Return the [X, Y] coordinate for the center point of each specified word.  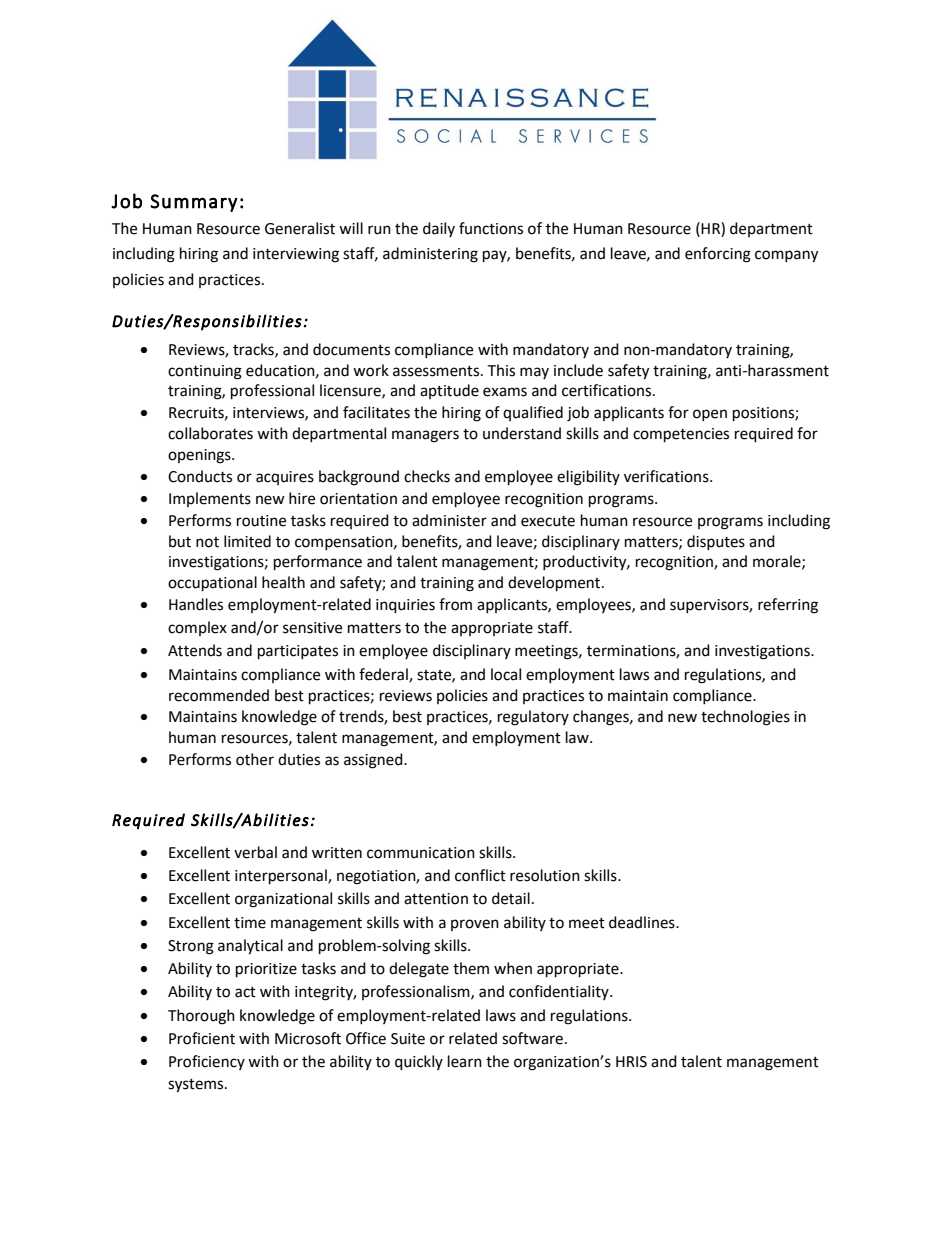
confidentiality [560, 992]
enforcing [718, 255]
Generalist [300, 228]
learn [465, 1061]
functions [491, 228]
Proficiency [207, 1062]
